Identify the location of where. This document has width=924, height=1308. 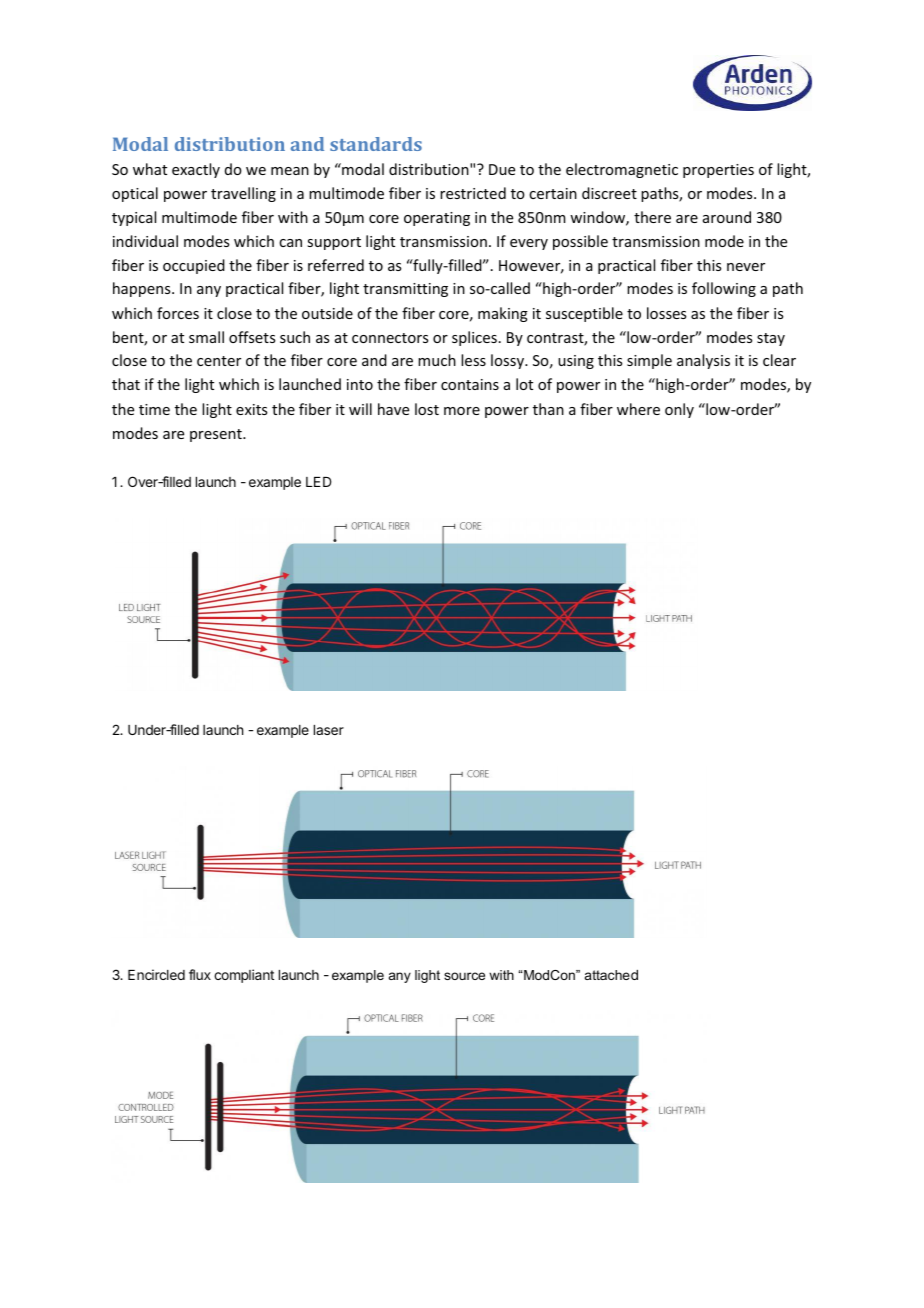
(638, 409).
